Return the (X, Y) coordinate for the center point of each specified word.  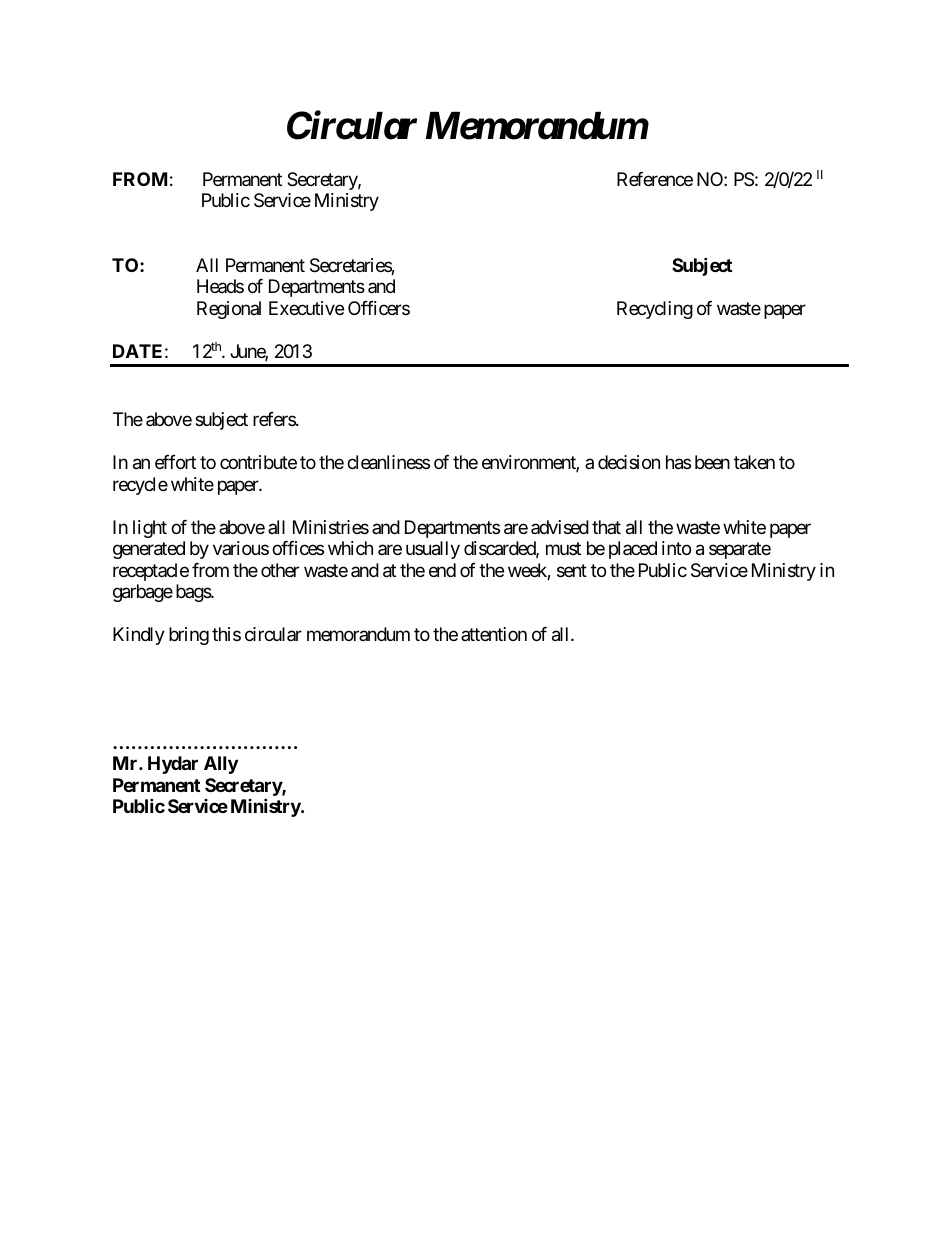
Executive (306, 308)
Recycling (655, 310)
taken (754, 462)
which (350, 548)
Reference (655, 179)
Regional (229, 310)
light (150, 529)
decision (629, 462)
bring (189, 636)
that (606, 527)
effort (175, 462)
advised (560, 527)
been (712, 462)
